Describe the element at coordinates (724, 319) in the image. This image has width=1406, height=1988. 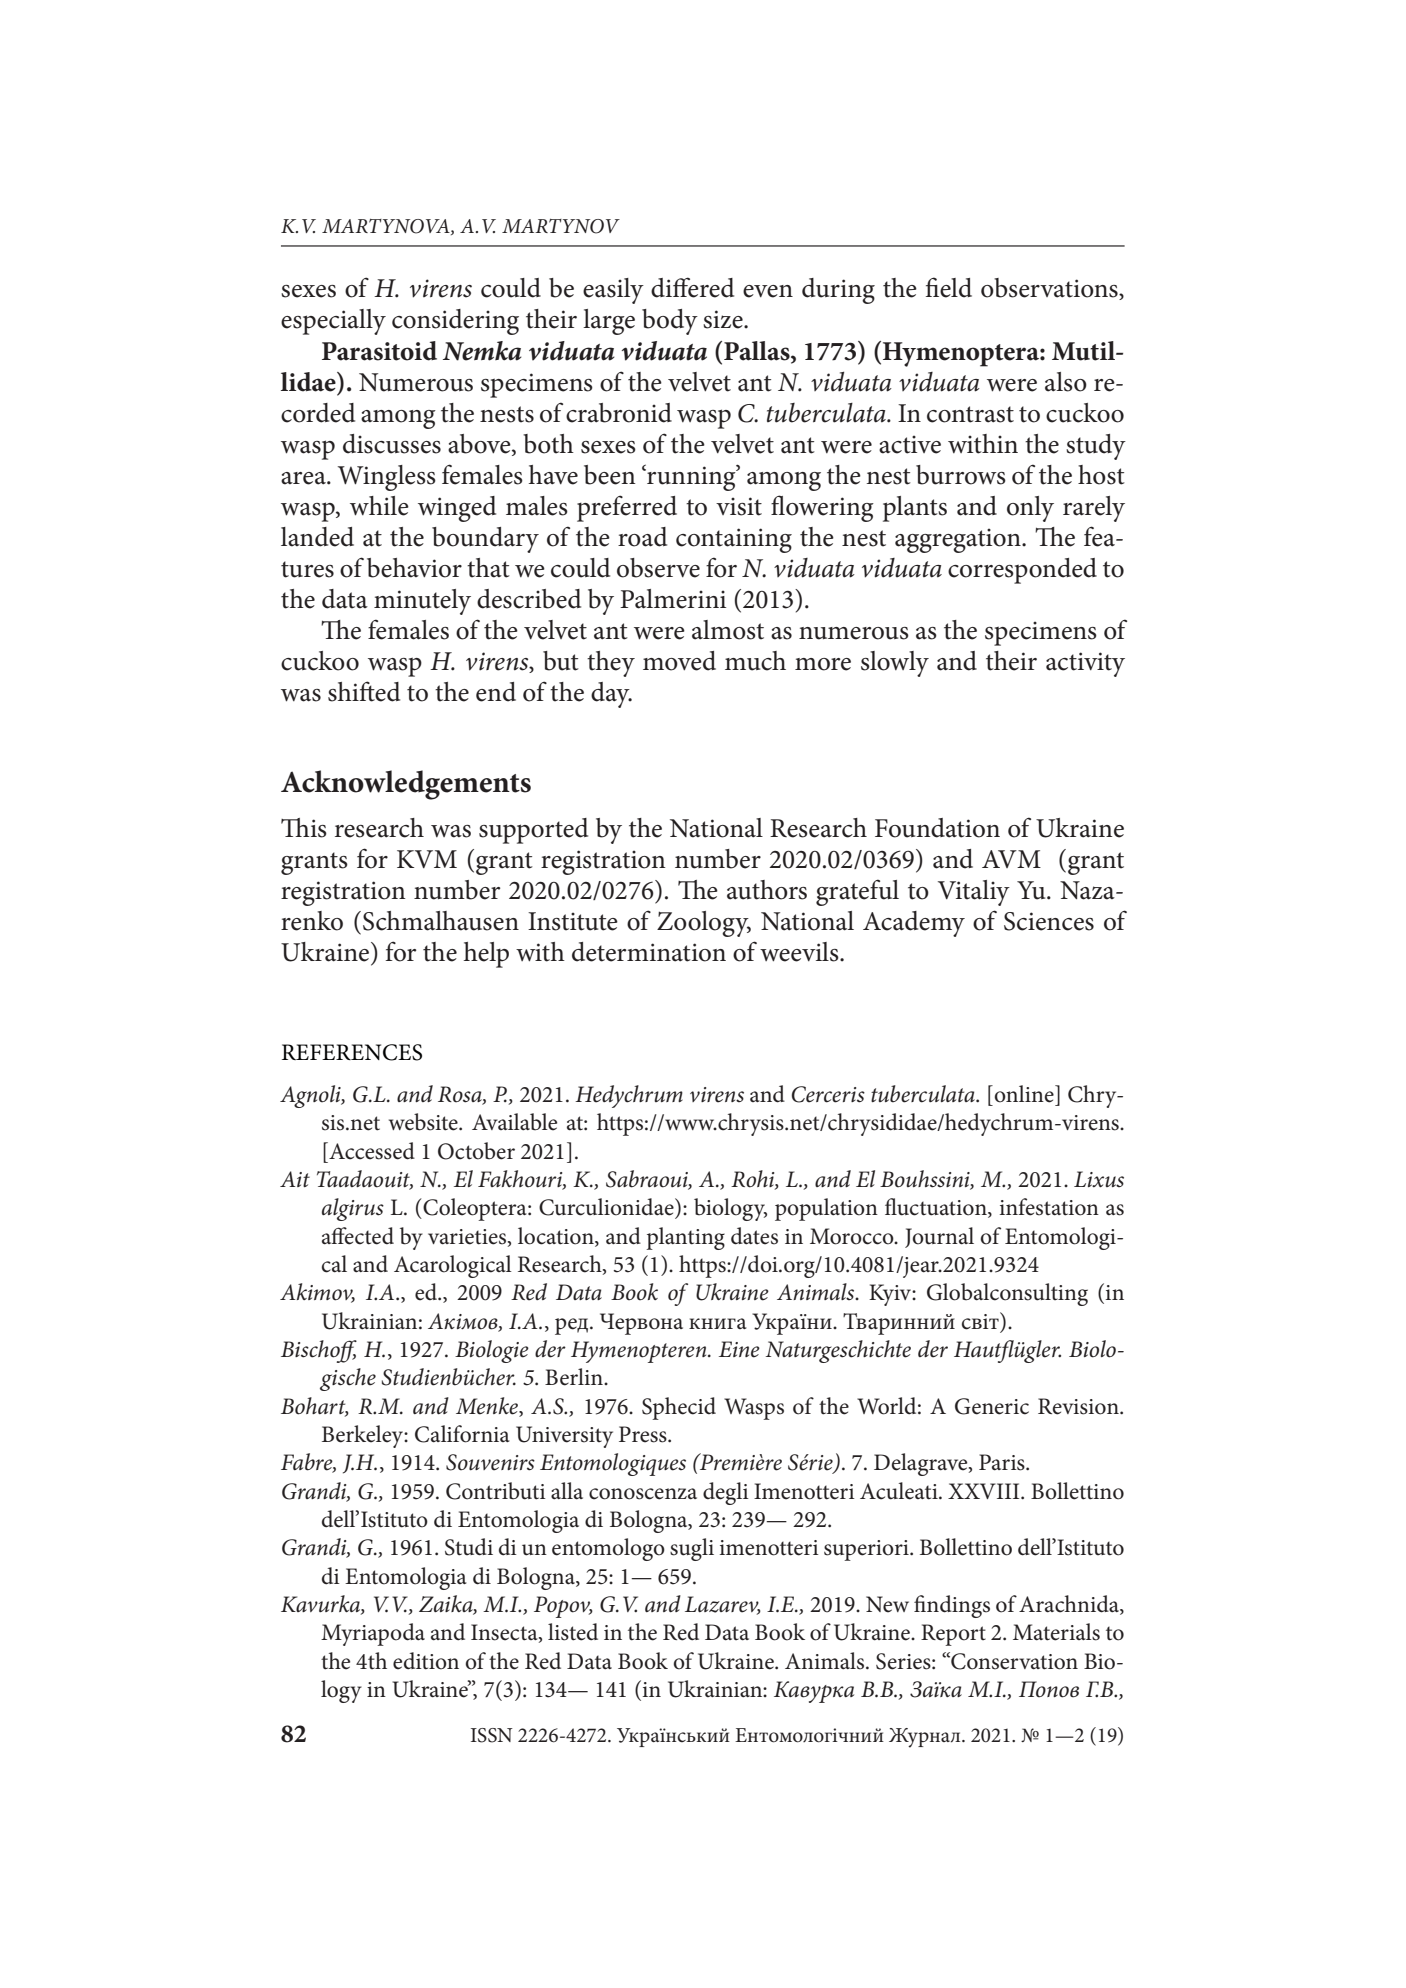
I see `size` at that location.
